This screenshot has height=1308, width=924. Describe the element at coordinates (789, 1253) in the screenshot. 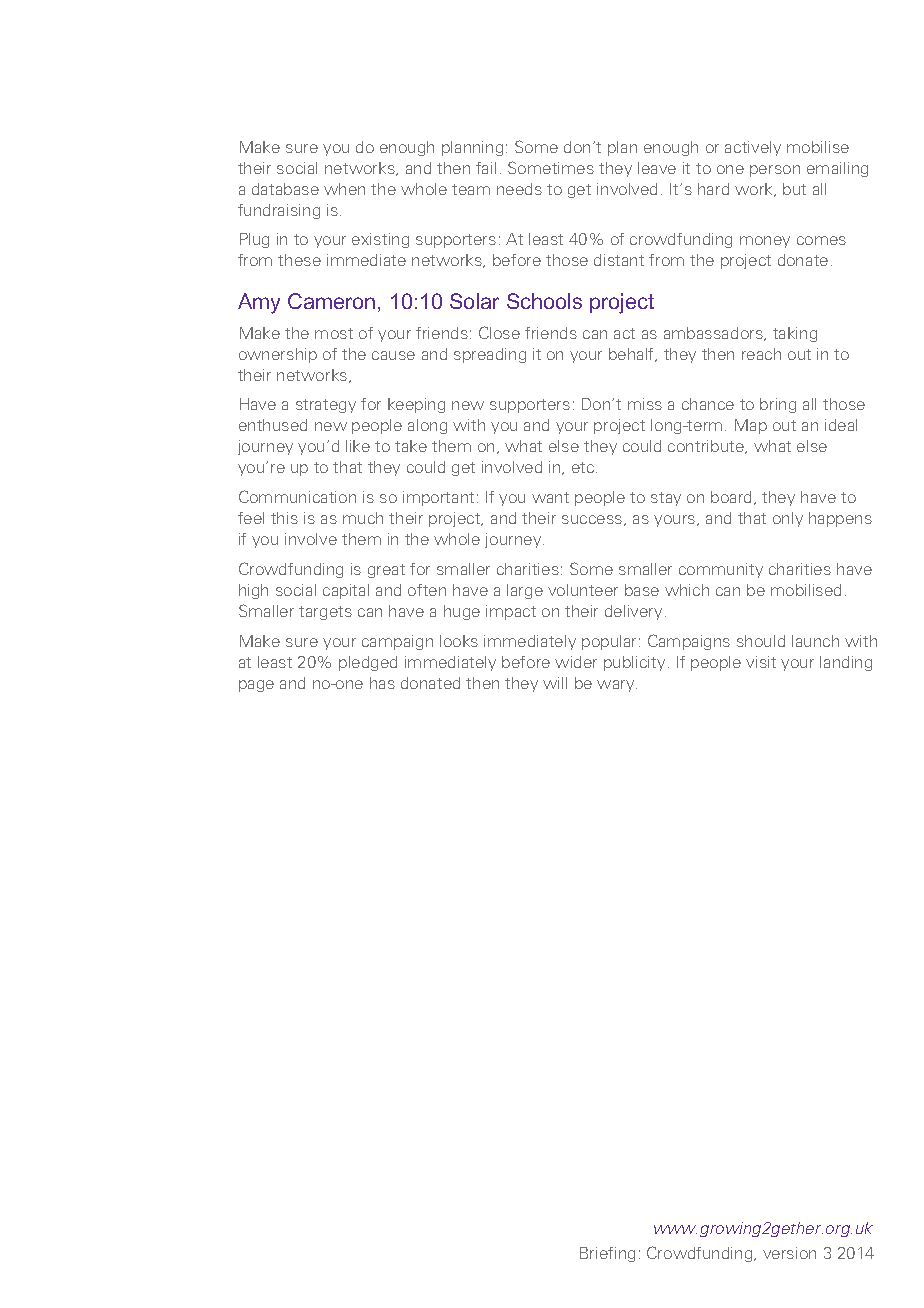

I see `version` at that location.
